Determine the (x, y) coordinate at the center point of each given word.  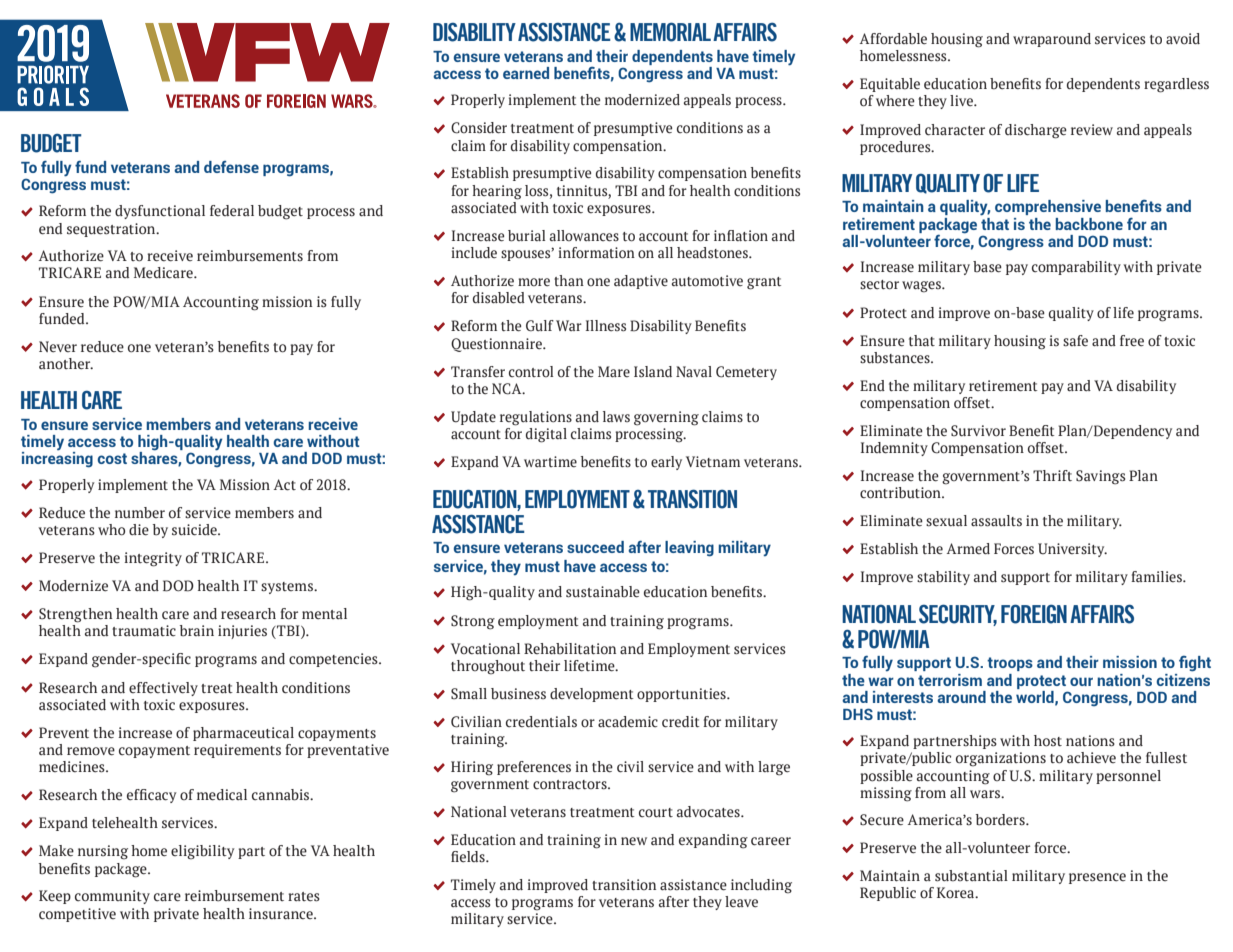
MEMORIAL (670, 32)
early (666, 463)
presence (1097, 878)
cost (112, 458)
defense (231, 167)
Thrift (1052, 475)
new (634, 841)
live (962, 101)
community (112, 897)
